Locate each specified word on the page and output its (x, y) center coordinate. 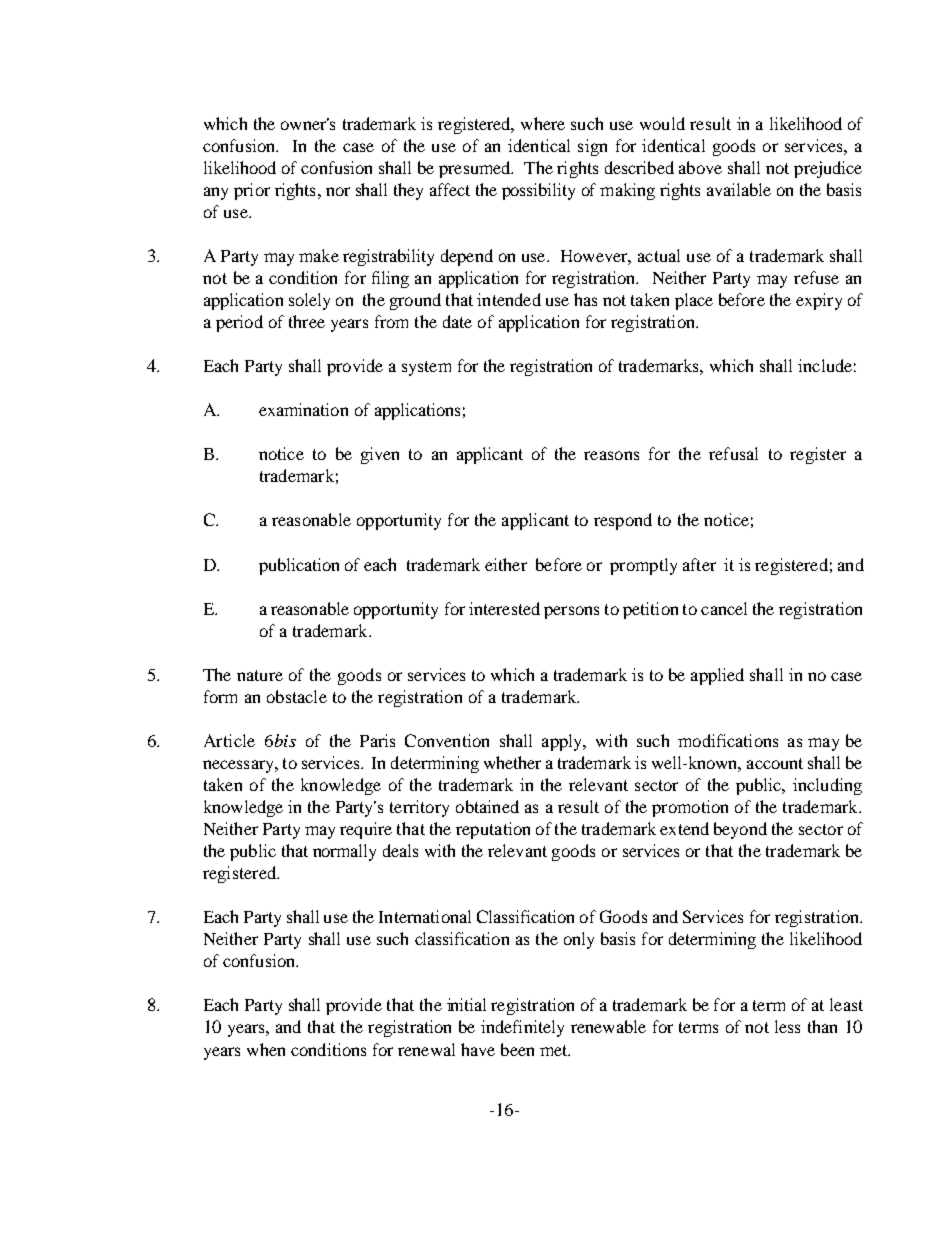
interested (504, 608)
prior (252, 191)
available (739, 189)
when (266, 1049)
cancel (724, 608)
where (543, 123)
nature (260, 675)
